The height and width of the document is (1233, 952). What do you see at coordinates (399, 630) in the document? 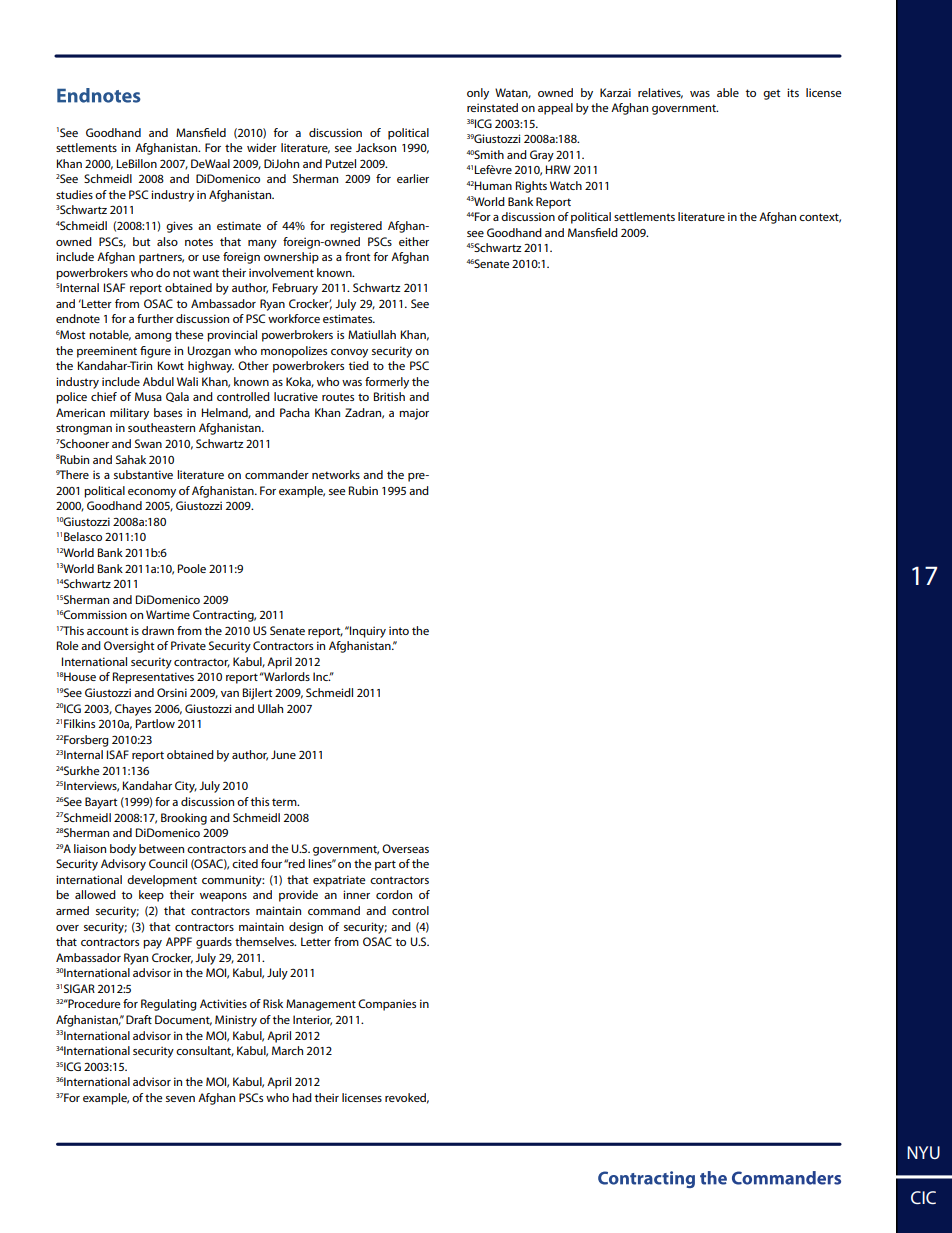
I see `into` at bounding box center [399, 630].
